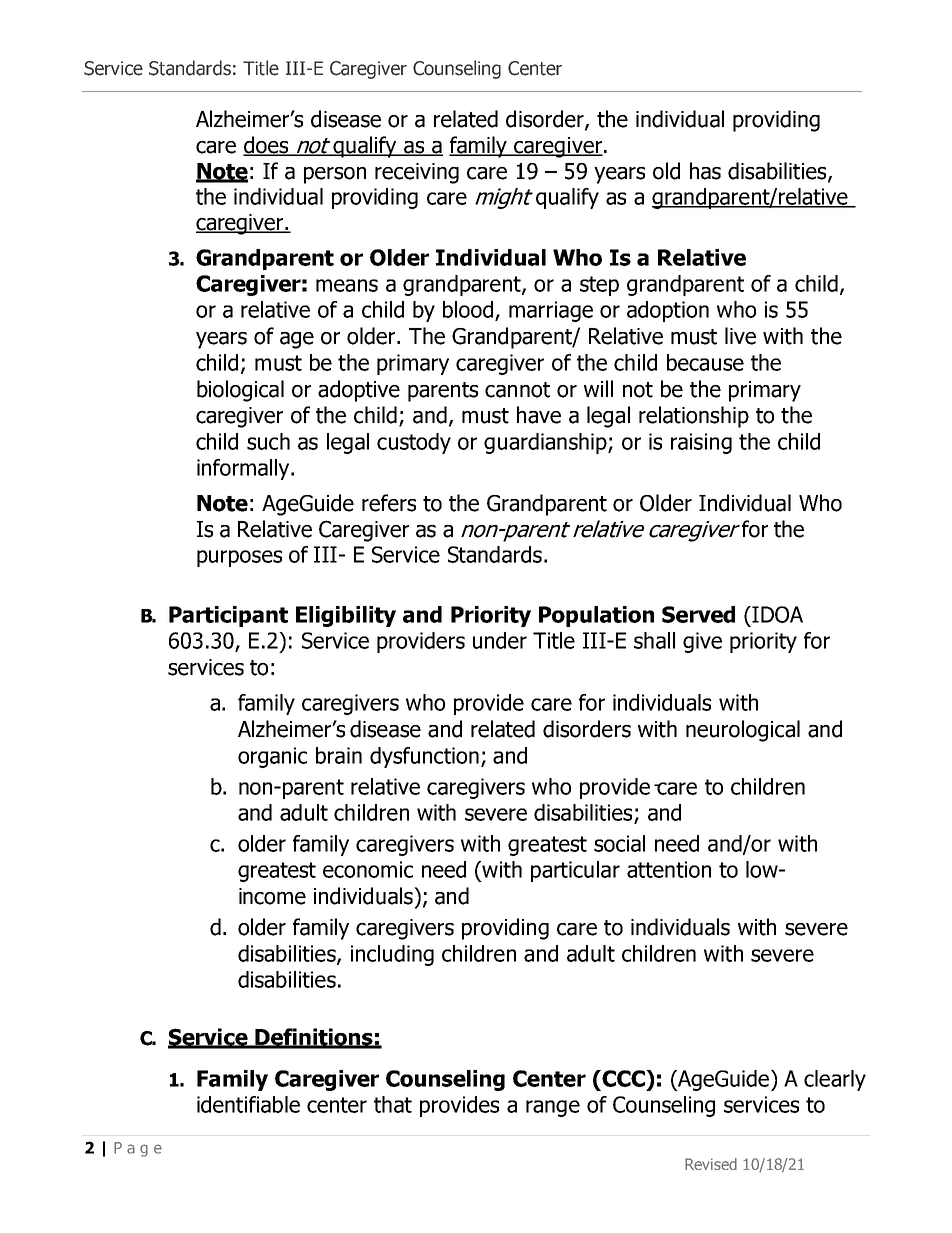  I want to click on identifiable, so click(248, 1104).
